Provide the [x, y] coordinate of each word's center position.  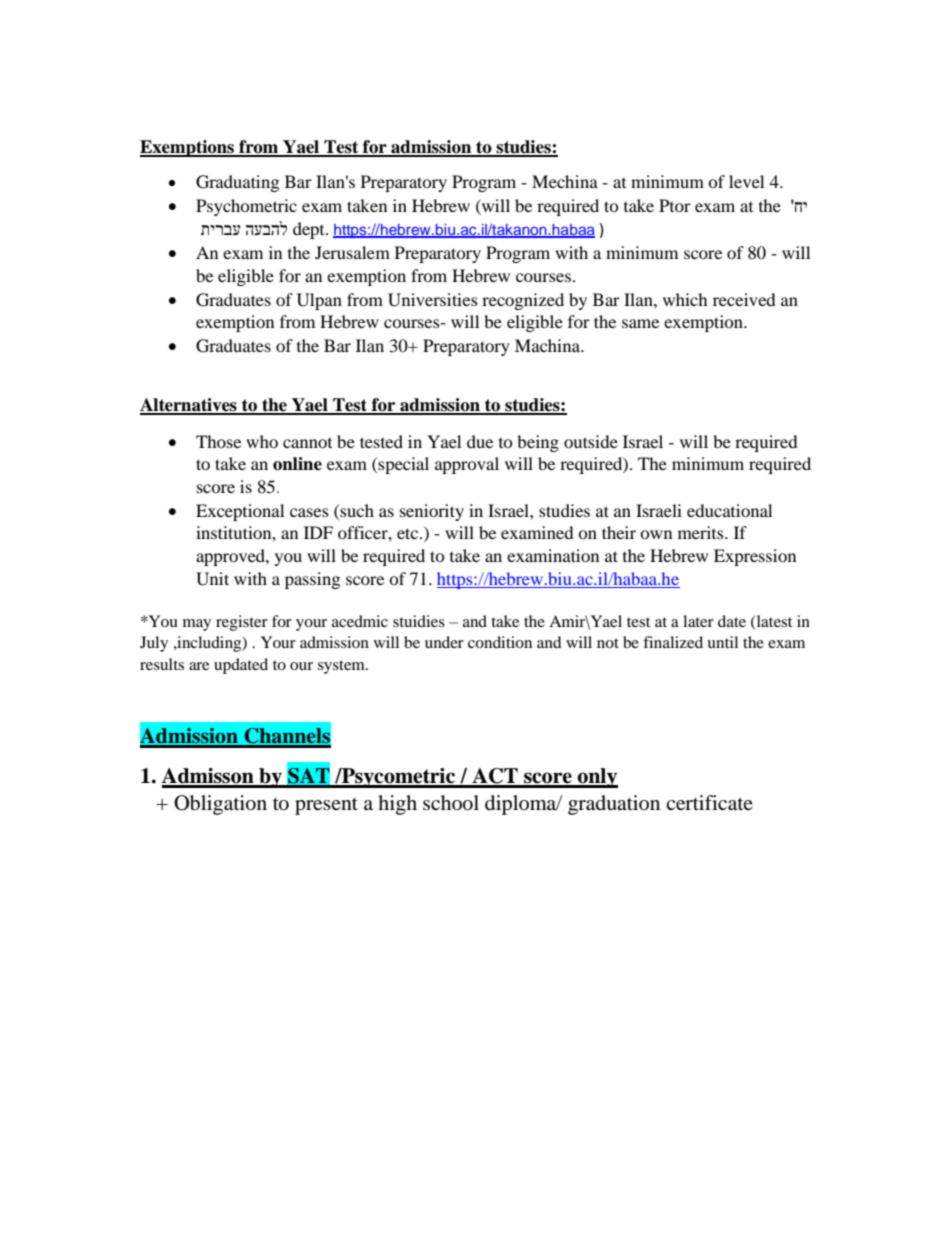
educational [729, 510]
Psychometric [246, 207]
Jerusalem [352, 252]
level [746, 181]
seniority [432, 512]
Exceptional [240, 512]
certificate [709, 803]
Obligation [220, 805]
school [451, 803]
